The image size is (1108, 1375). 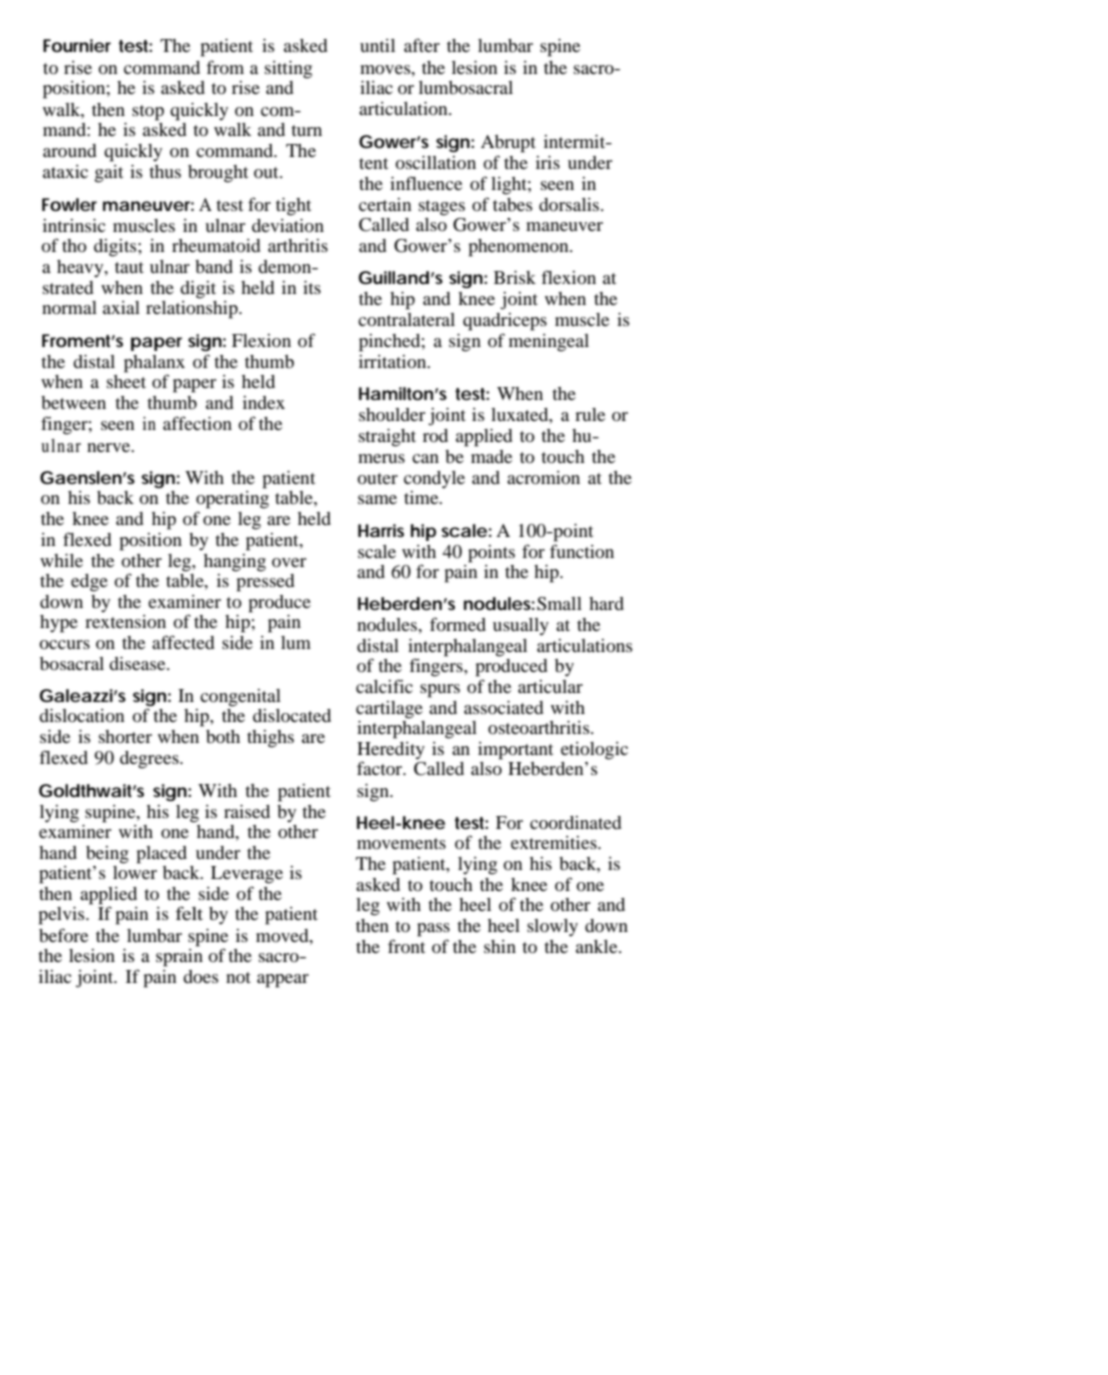 What do you see at coordinates (179, 956) in the screenshot?
I see `sprain` at bounding box center [179, 956].
